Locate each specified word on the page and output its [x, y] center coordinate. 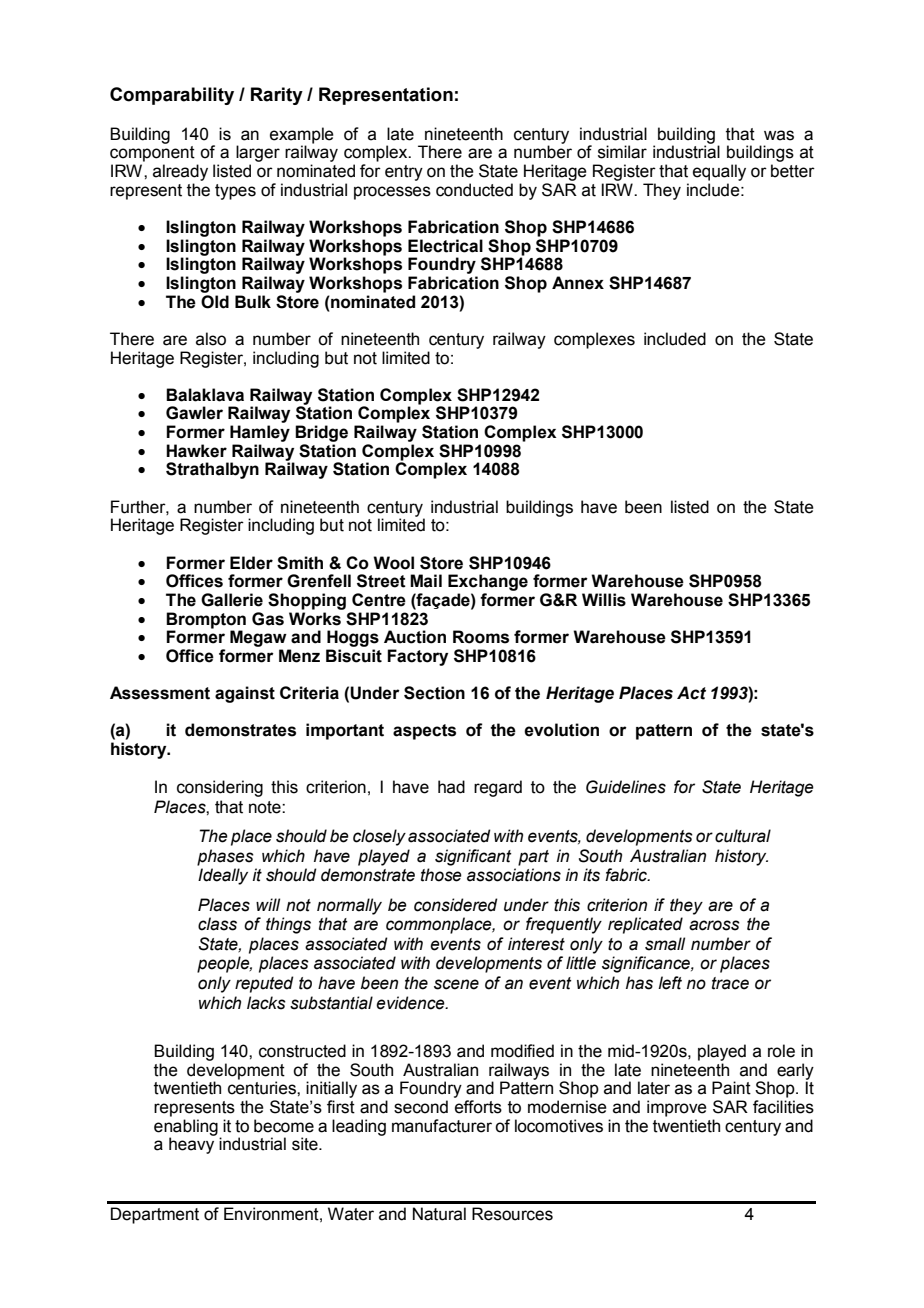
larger [258, 155]
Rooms [481, 637]
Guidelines [626, 787]
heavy [191, 1145]
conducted [474, 190]
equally [719, 172]
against [245, 694]
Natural [439, 1214]
